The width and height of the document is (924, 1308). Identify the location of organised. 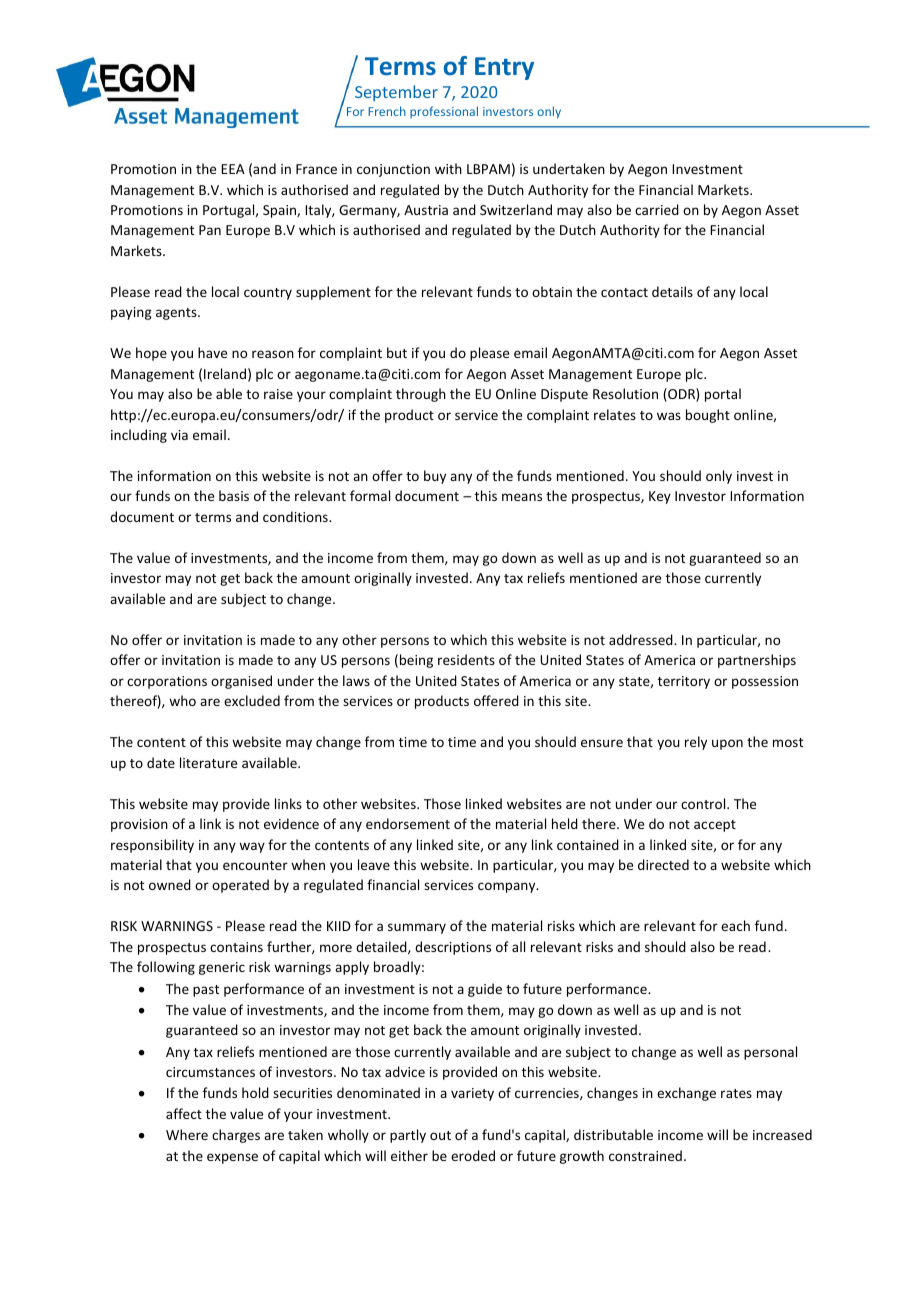
(241, 682).
